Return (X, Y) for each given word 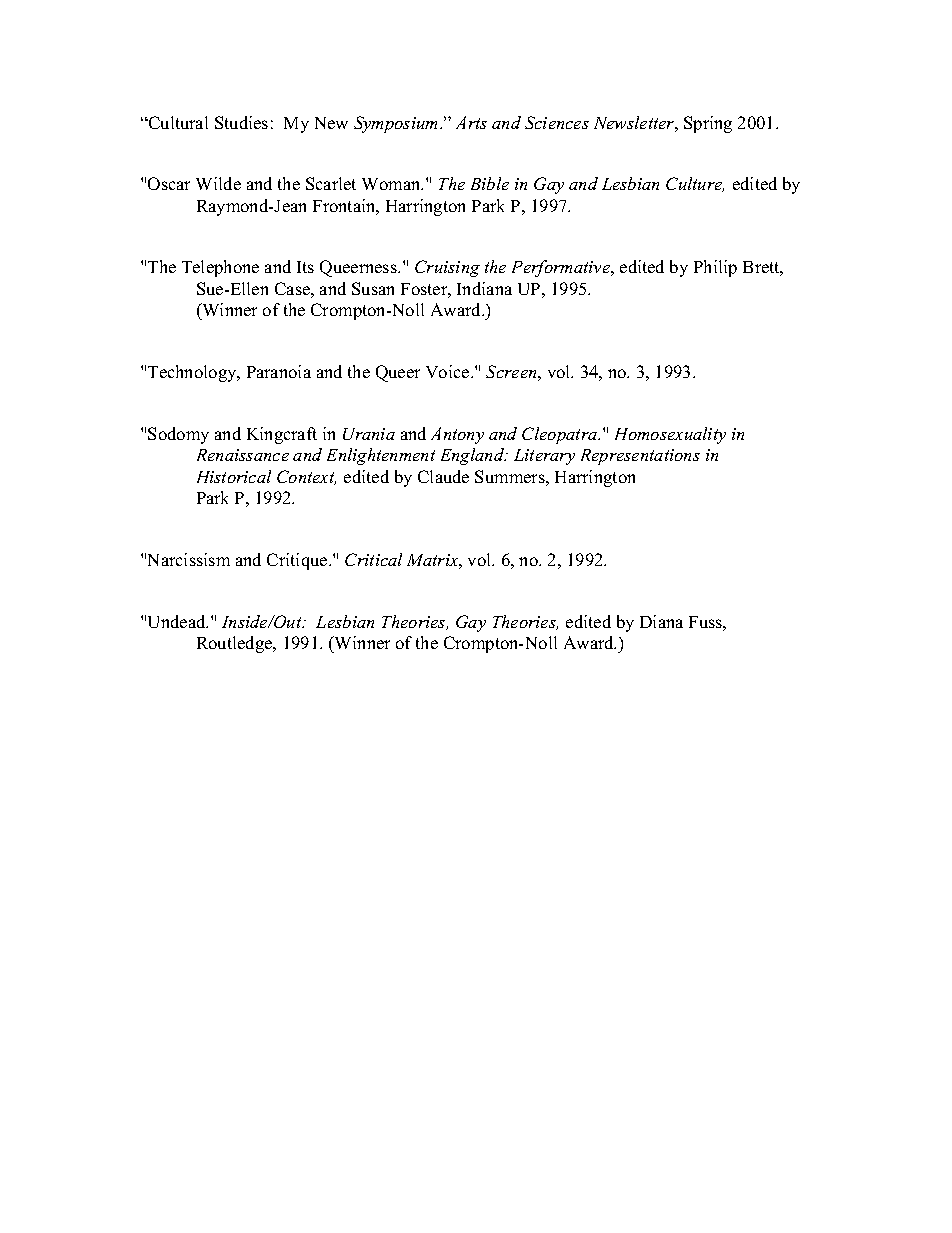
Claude (443, 476)
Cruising (447, 268)
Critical (373, 559)
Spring (708, 124)
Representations (640, 457)
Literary (544, 457)
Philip (715, 268)
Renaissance (243, 455)
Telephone (220, 268)
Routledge (236, 644)
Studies (241, 122)
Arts (471, 122)
